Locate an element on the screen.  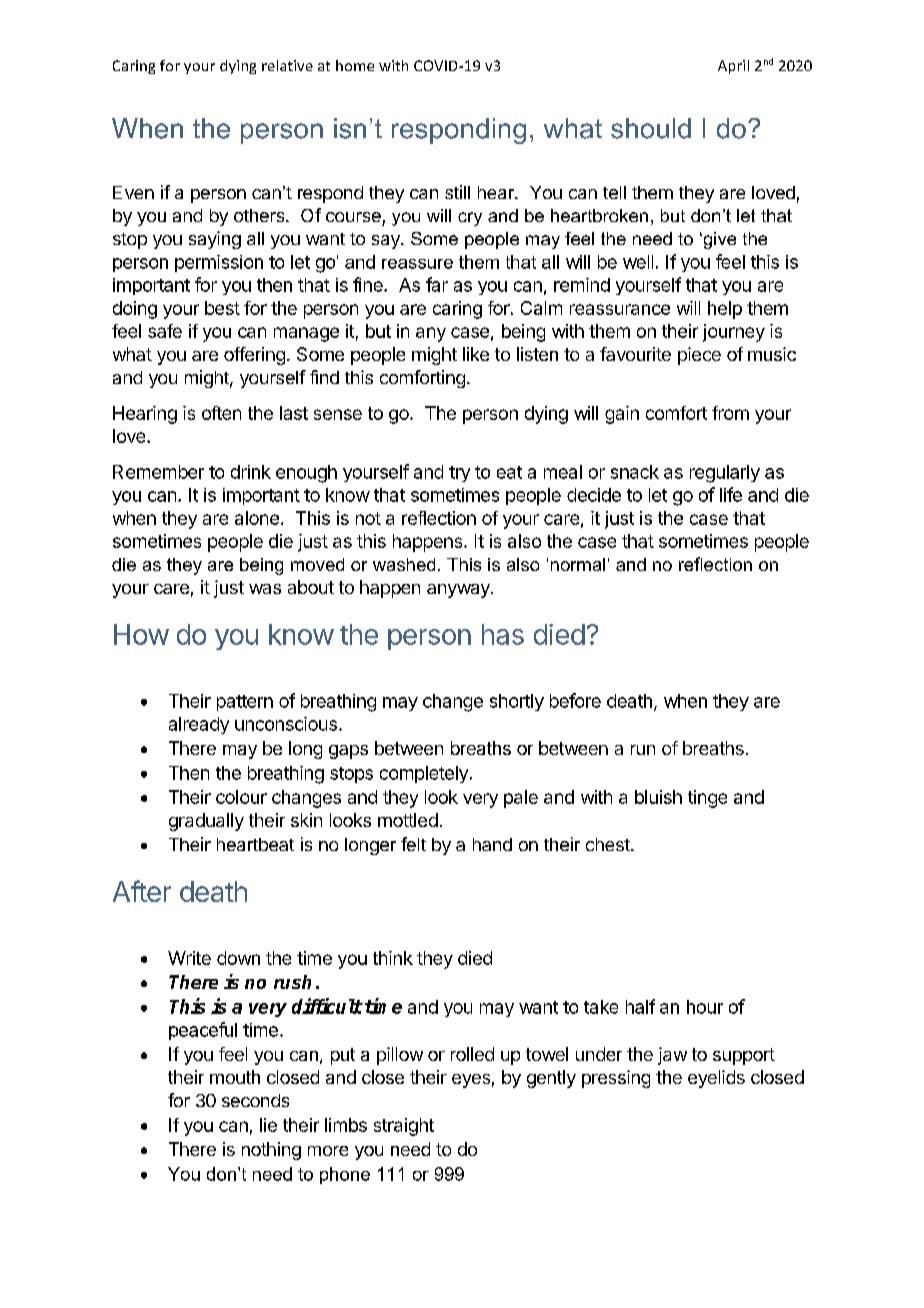
offering is located at coordinates (254, 356).
